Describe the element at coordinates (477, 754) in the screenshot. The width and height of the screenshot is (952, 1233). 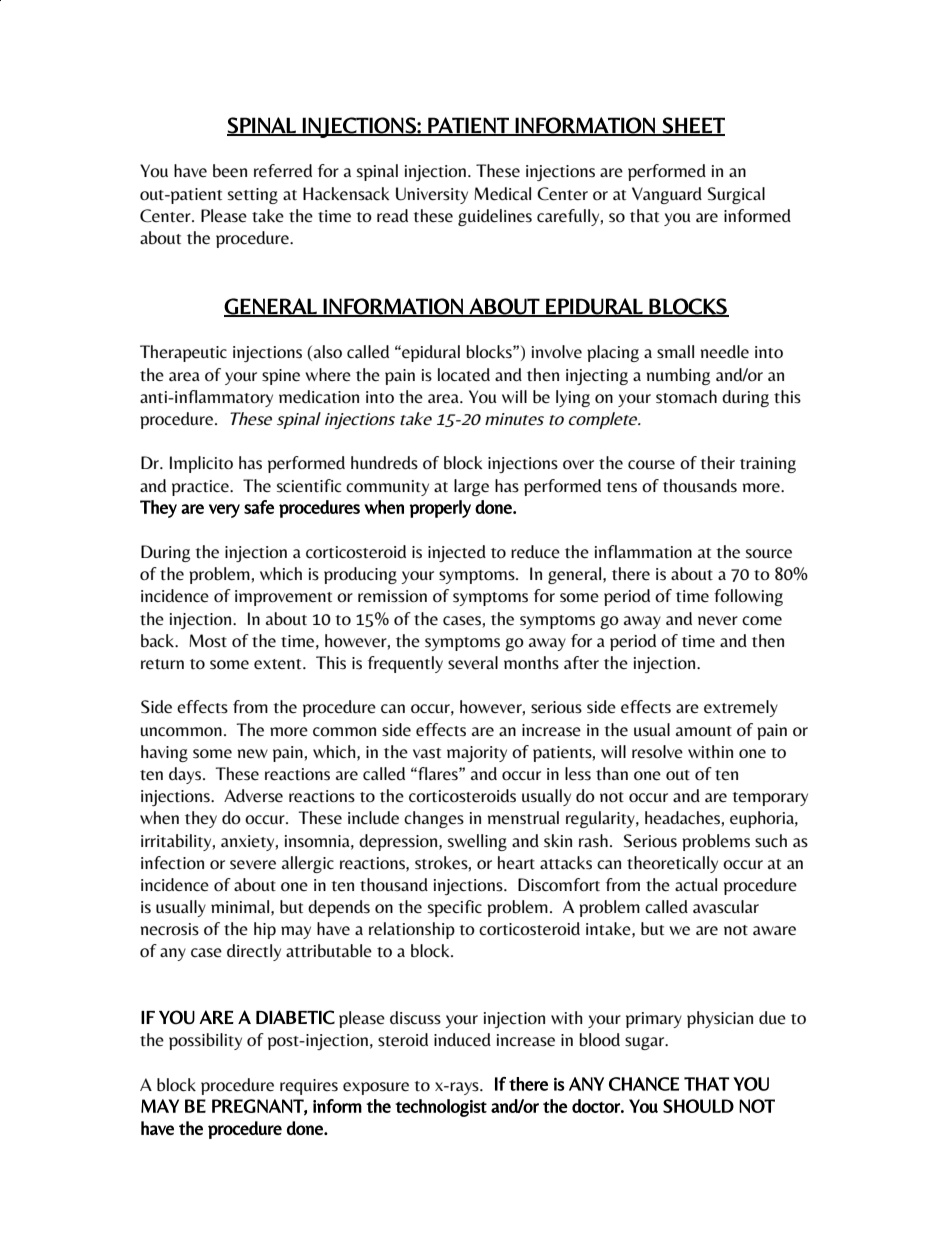
I see `majority` at that location.
